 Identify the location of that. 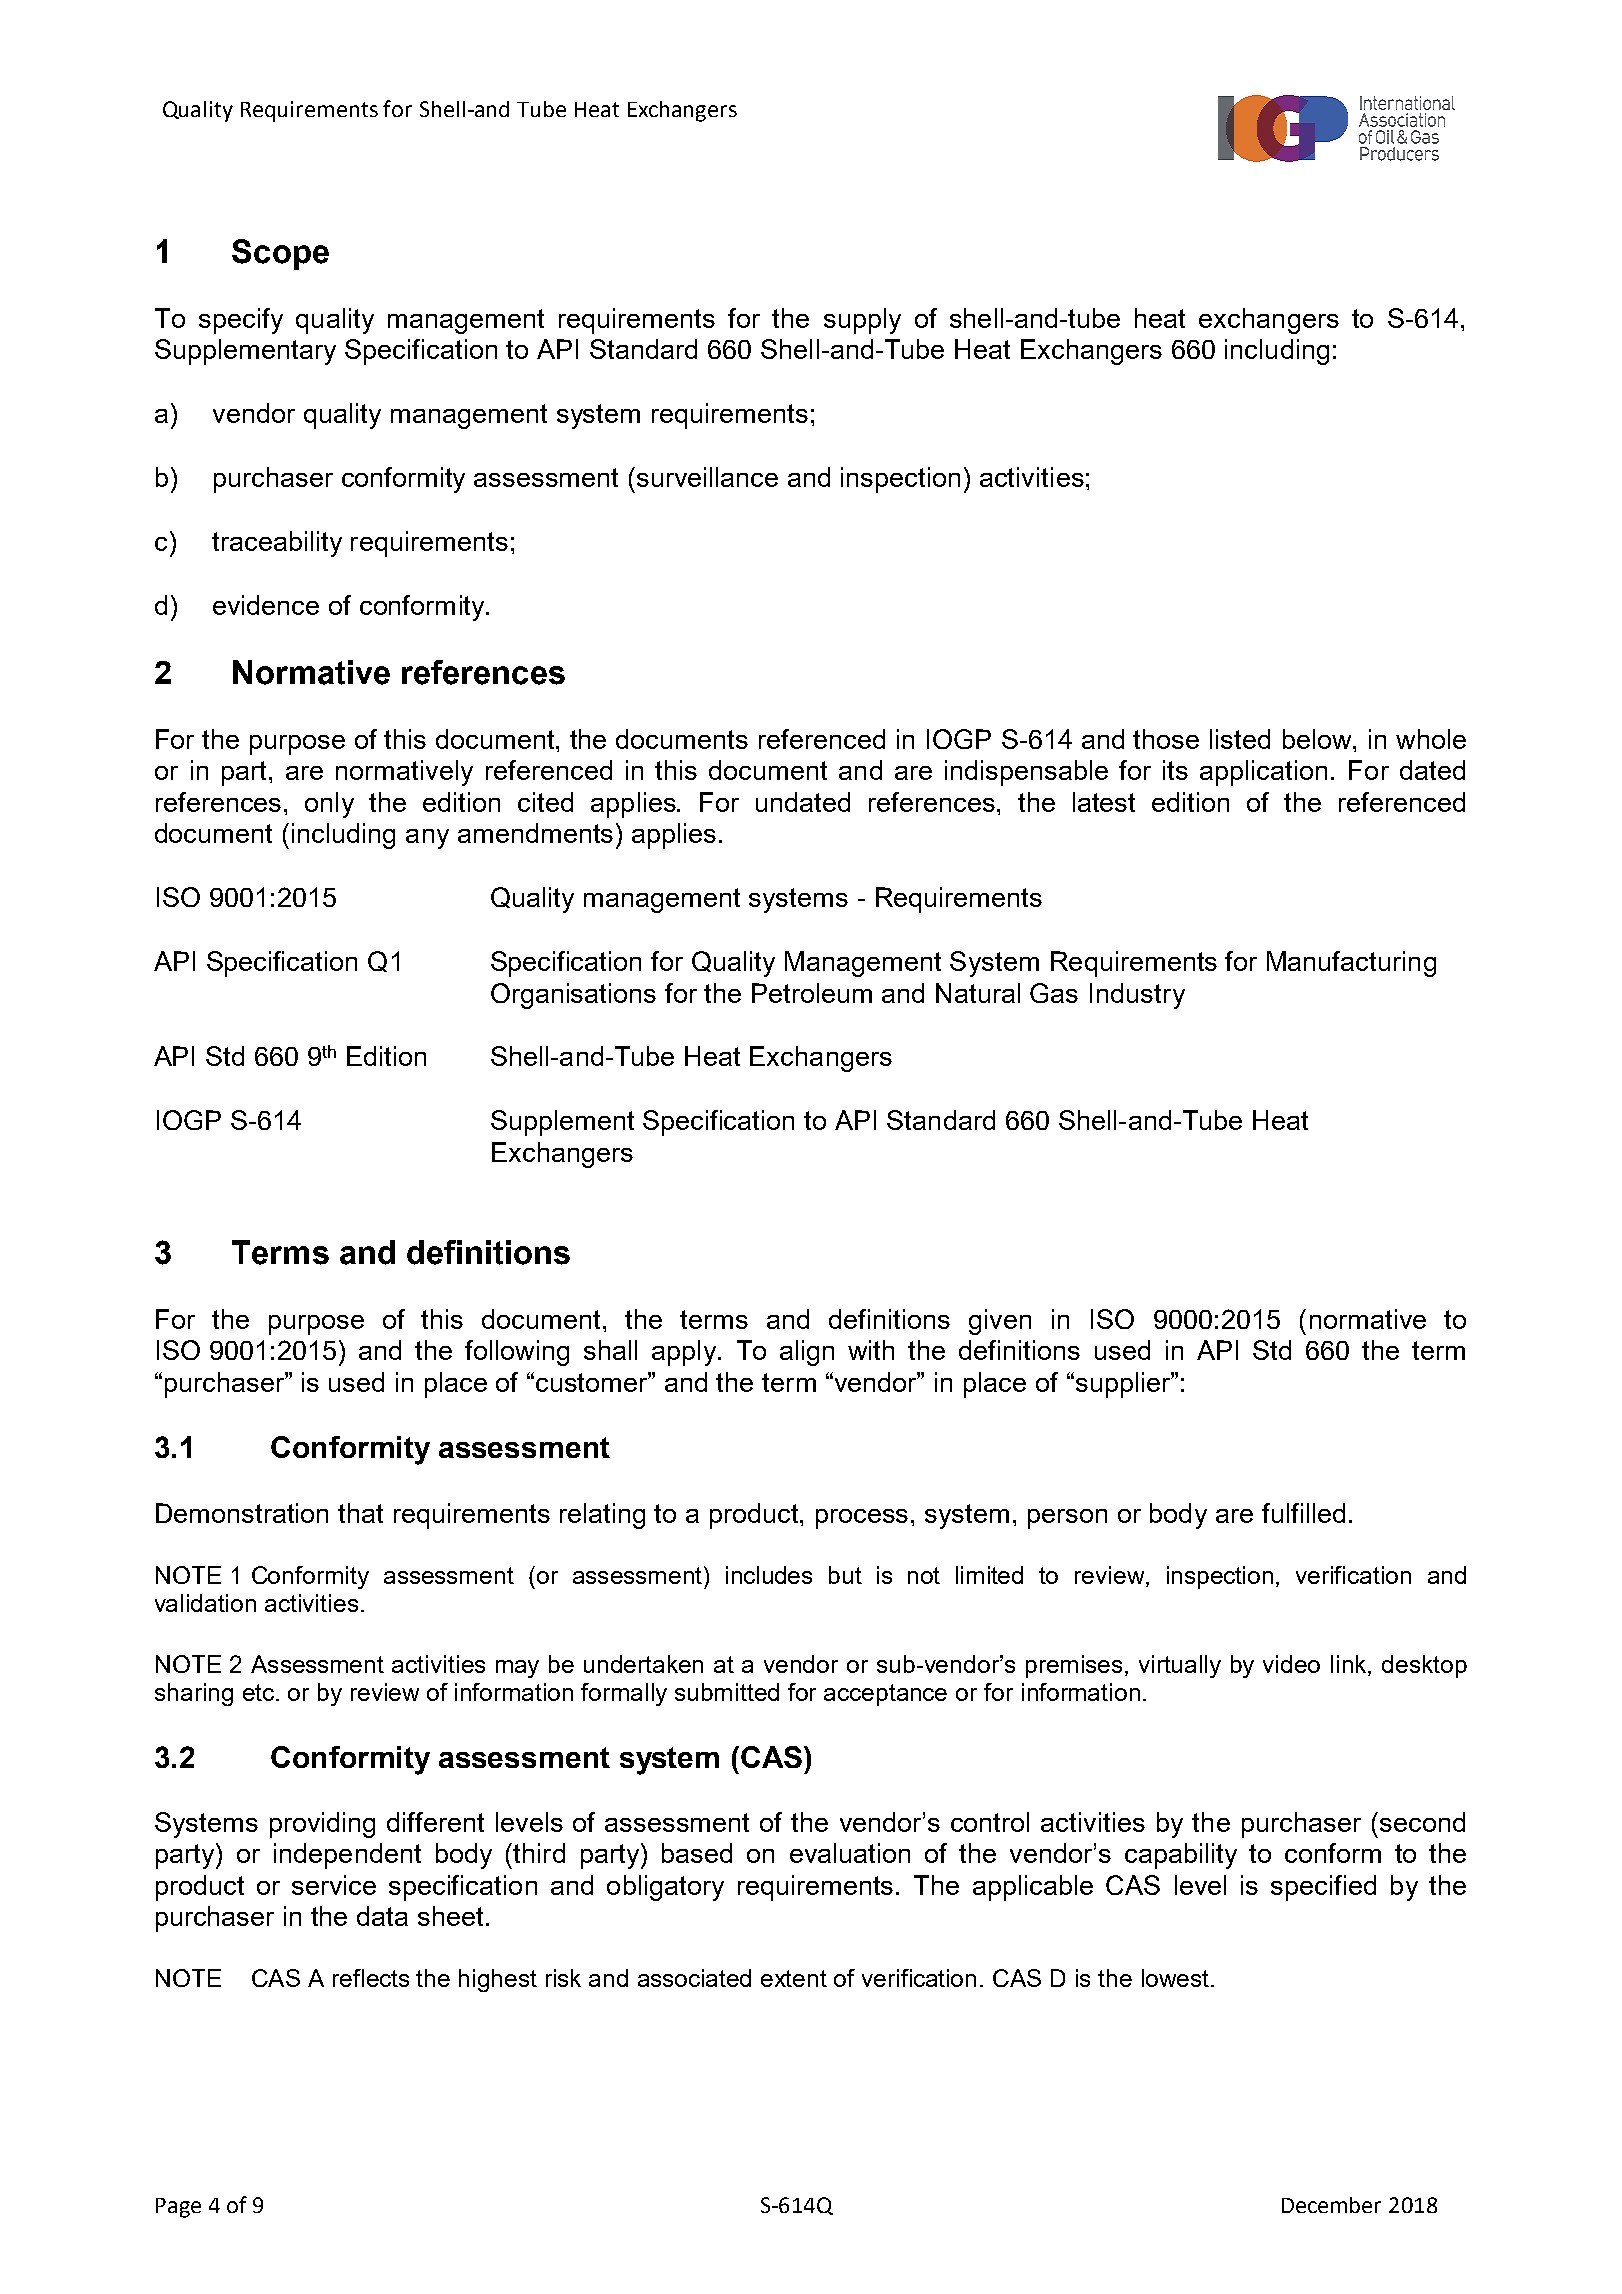
(360, 1513).
